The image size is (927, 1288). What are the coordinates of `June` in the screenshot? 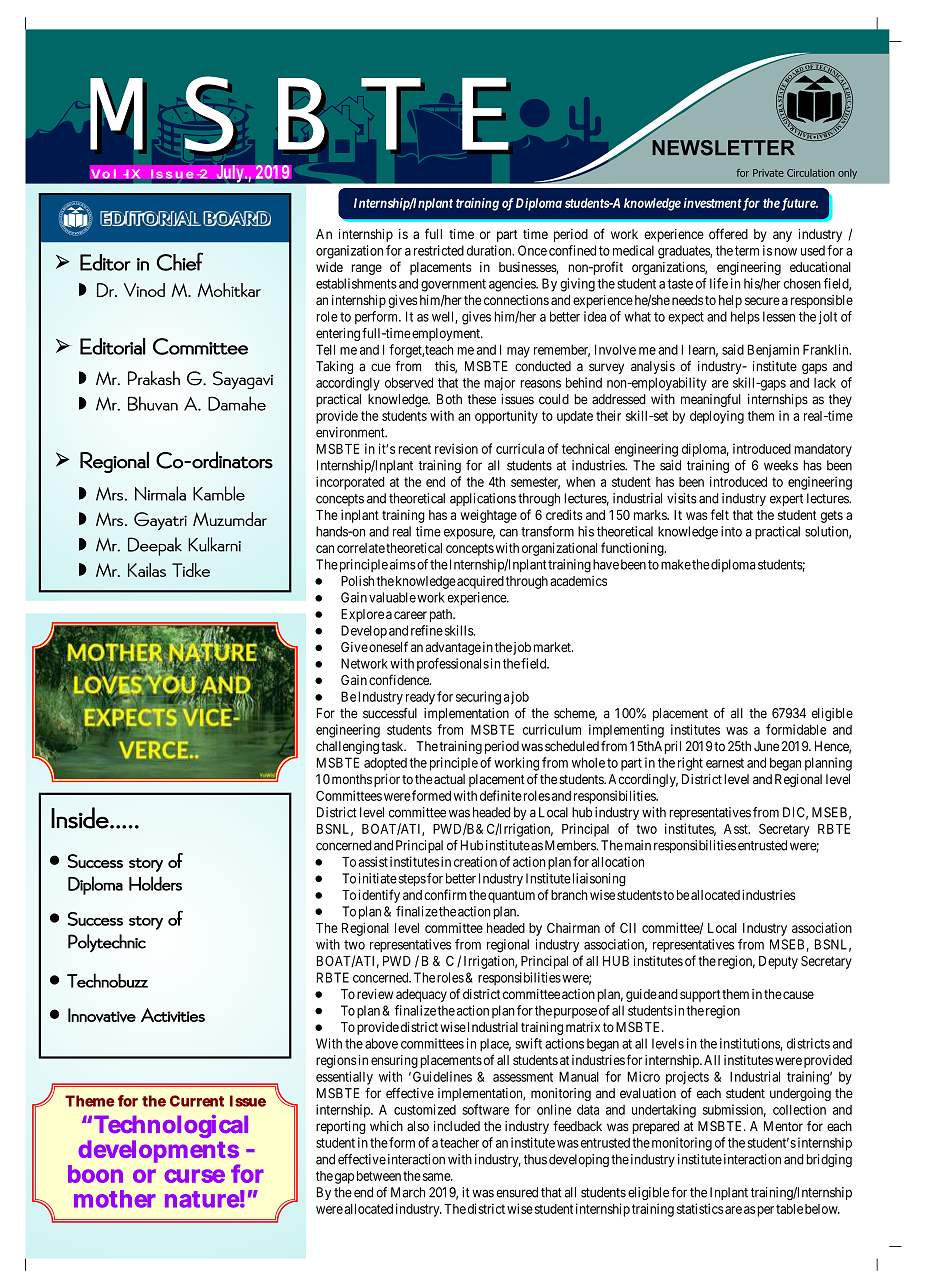 It's located at (766, 746).
